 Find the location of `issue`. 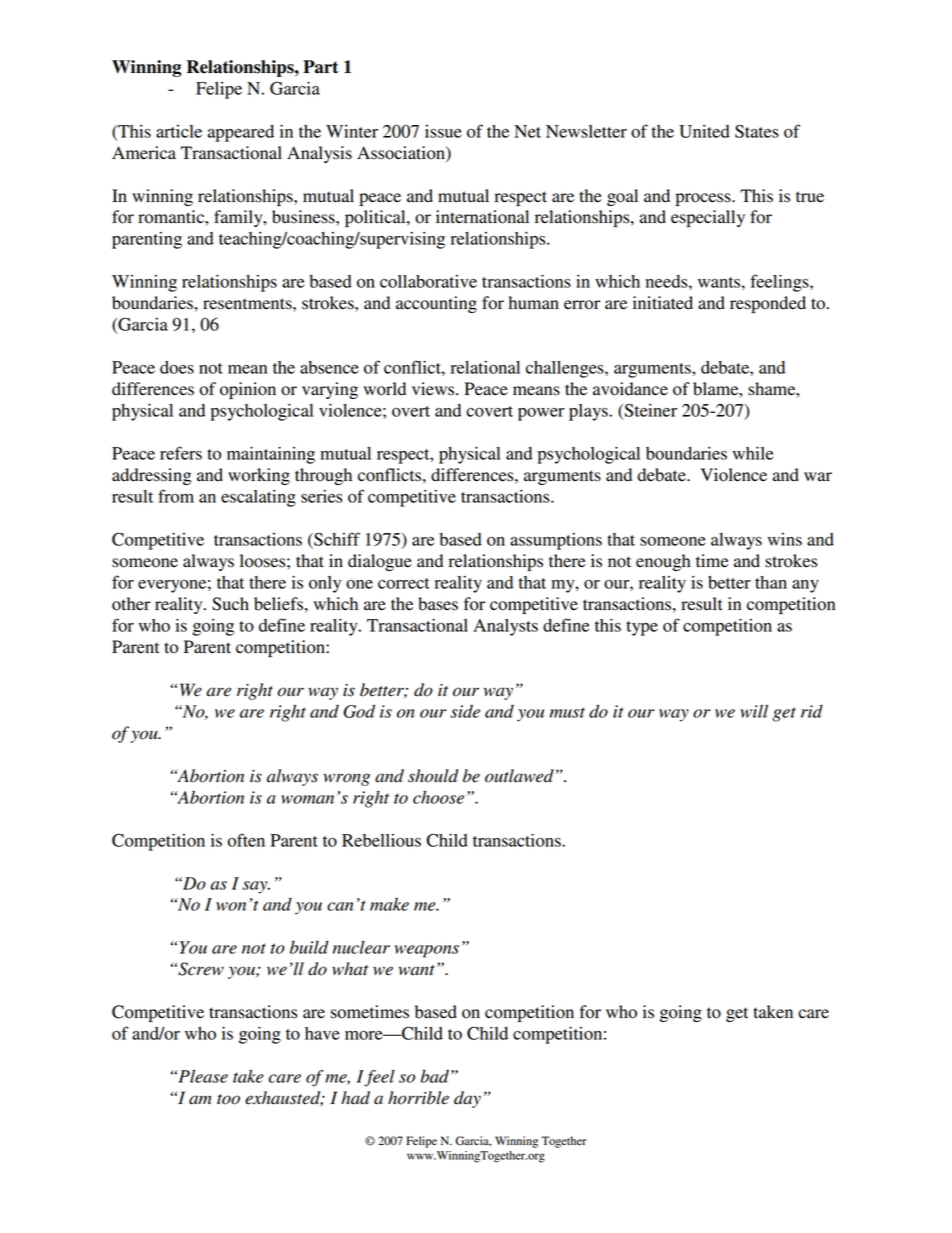

issue is located at coordinates (443, 131).
